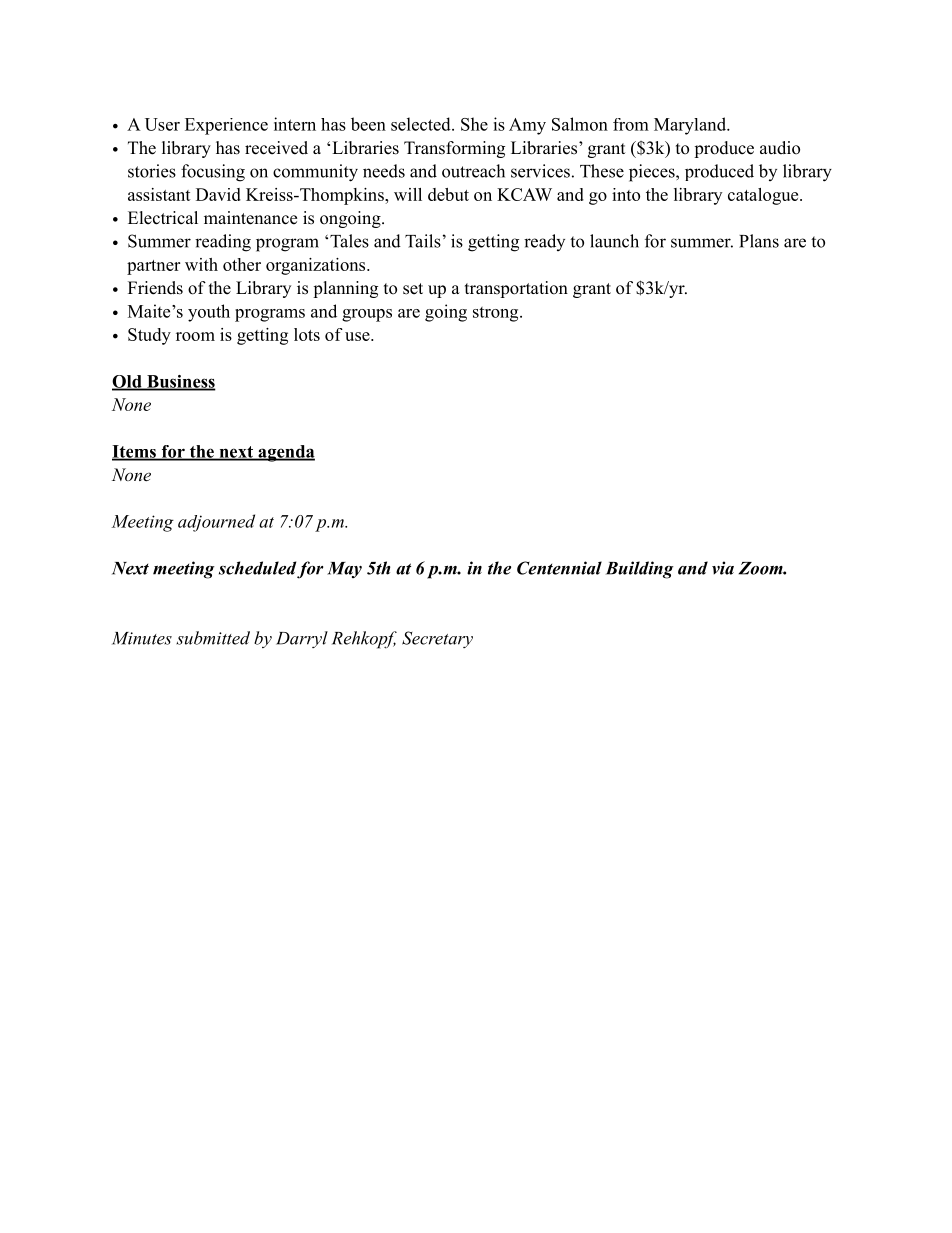 This screenshot has height=1233, width=952. Describe the element at coordinates (559, 568) in the screenshot. I see `Centennial` at that location.
